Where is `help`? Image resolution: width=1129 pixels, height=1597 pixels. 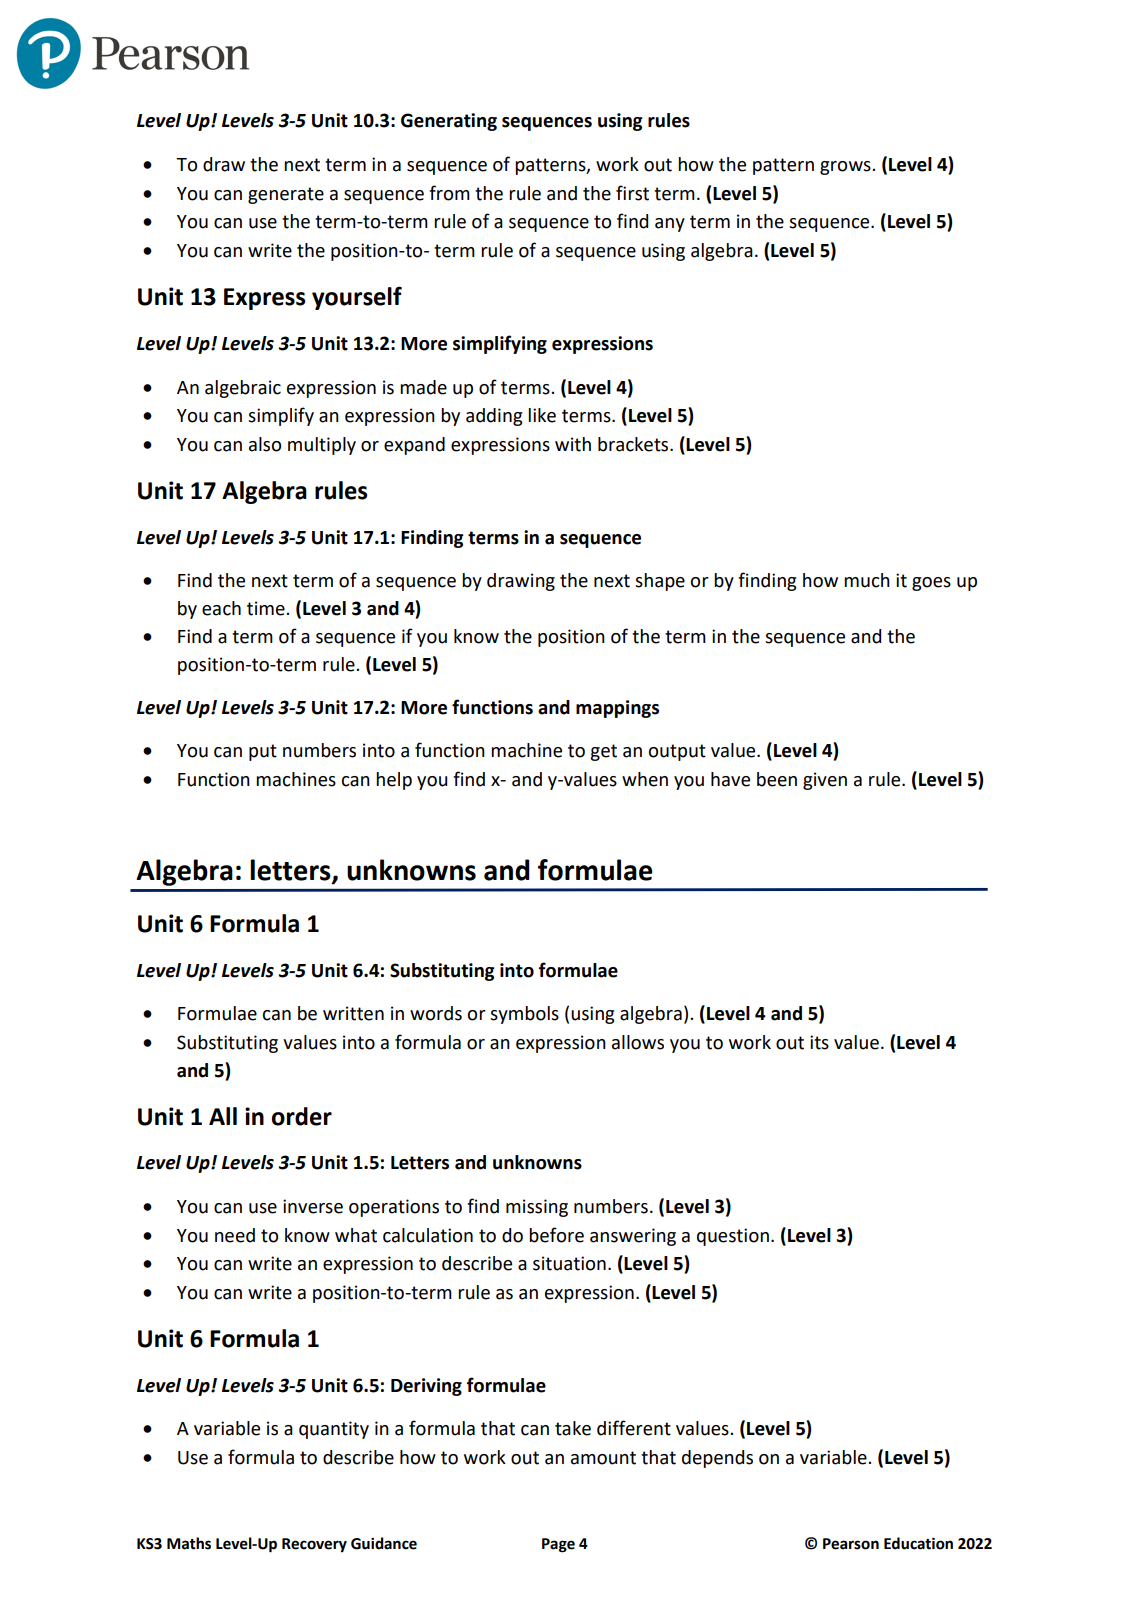
help is located at coordinates (394, 781).
